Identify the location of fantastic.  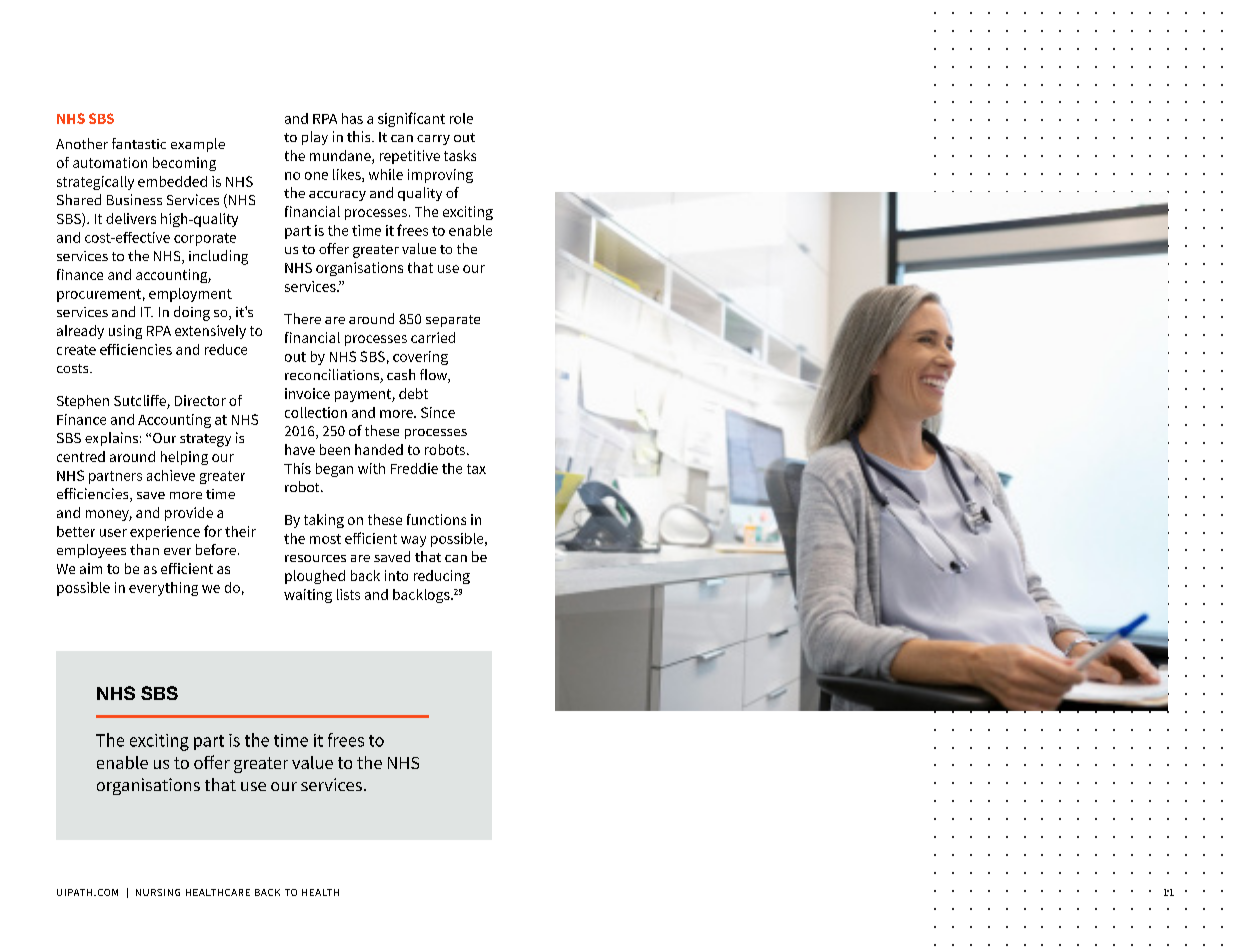
(139, 143).
